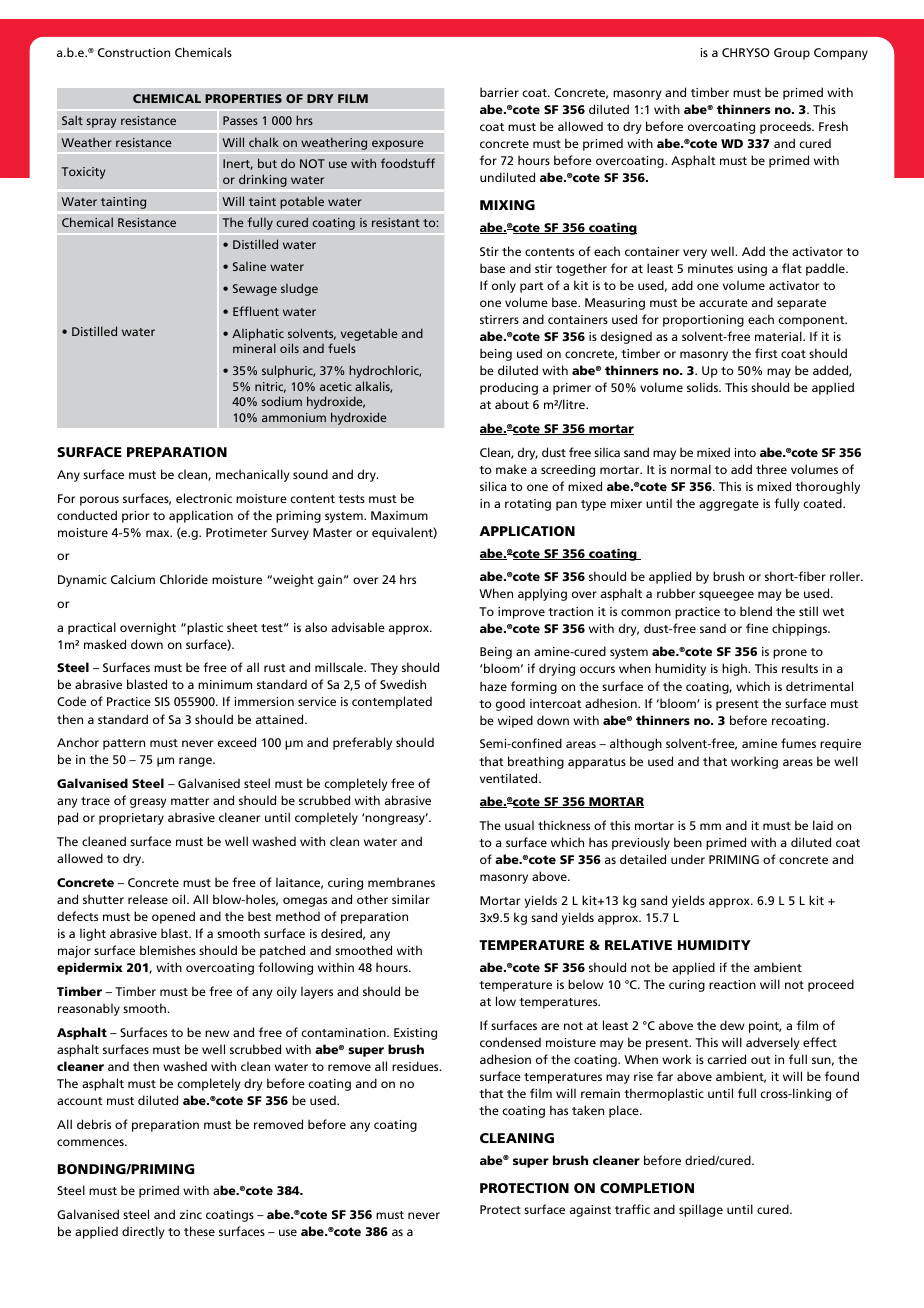 The height and width of the image is (1308, 924). Describe the element at coordinates (499, 92) in the image. I see `barrier` at that location.
